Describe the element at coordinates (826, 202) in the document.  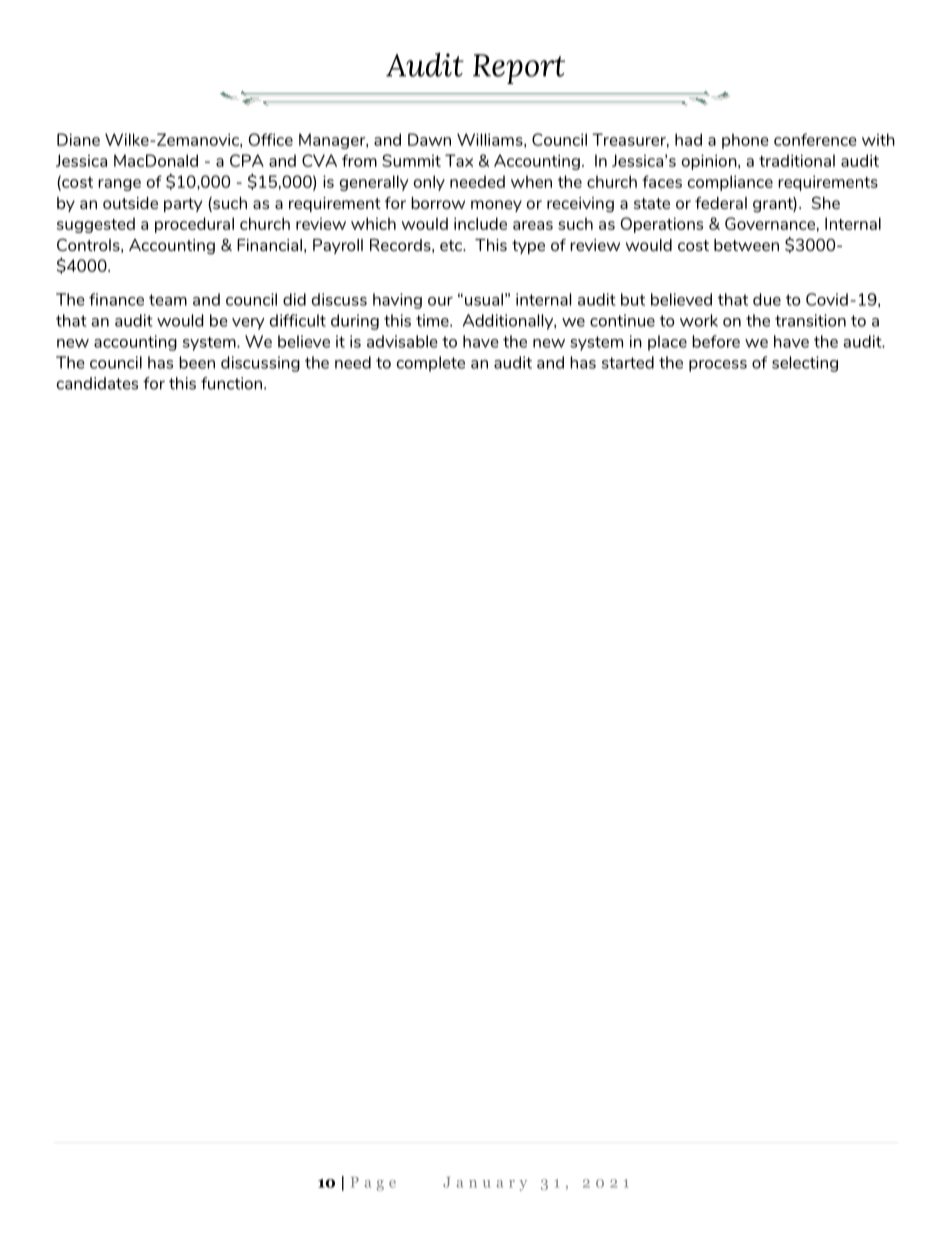
I see `She` at that location.
